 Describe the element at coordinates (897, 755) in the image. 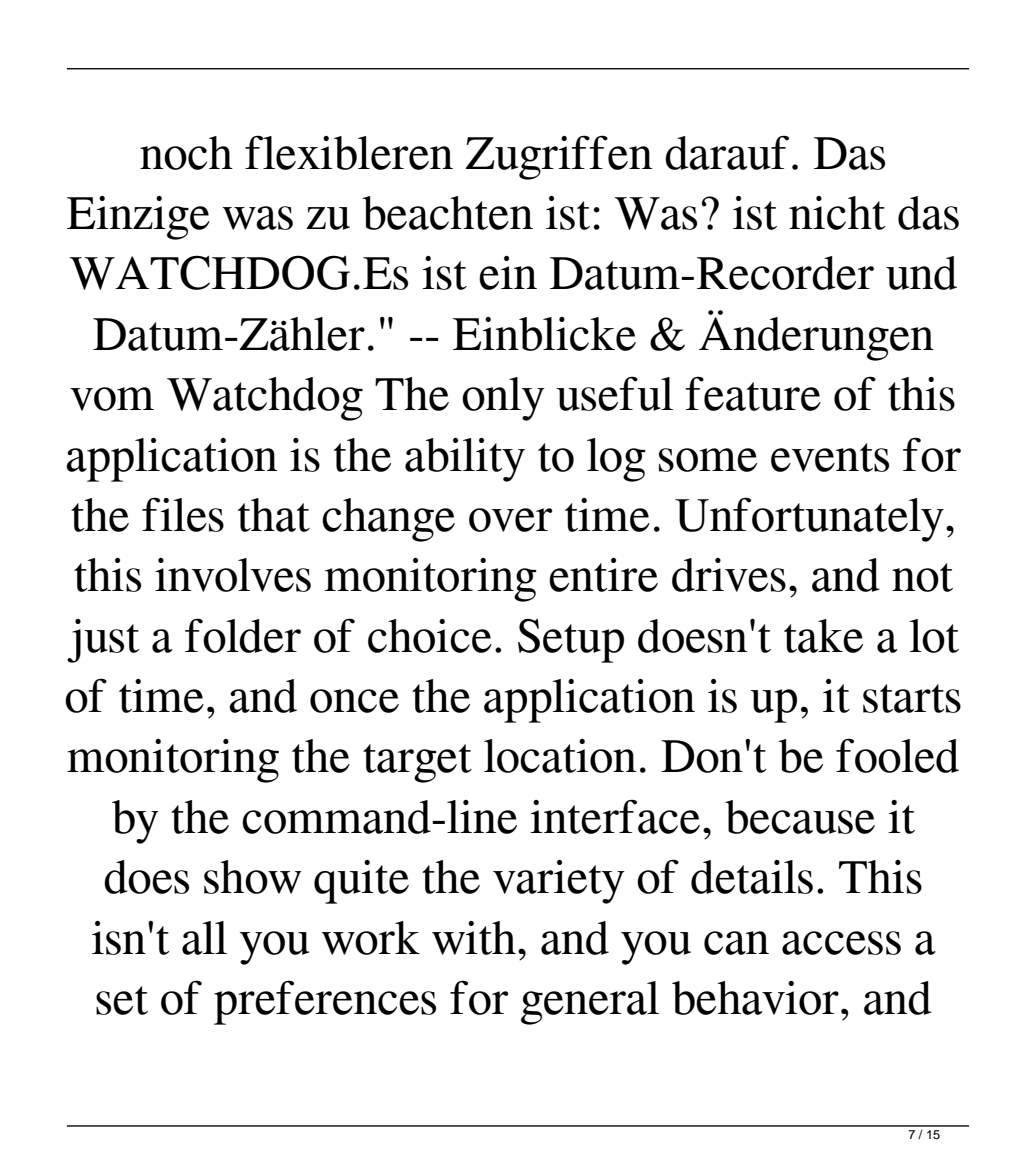

I see `fooled` at that location.
